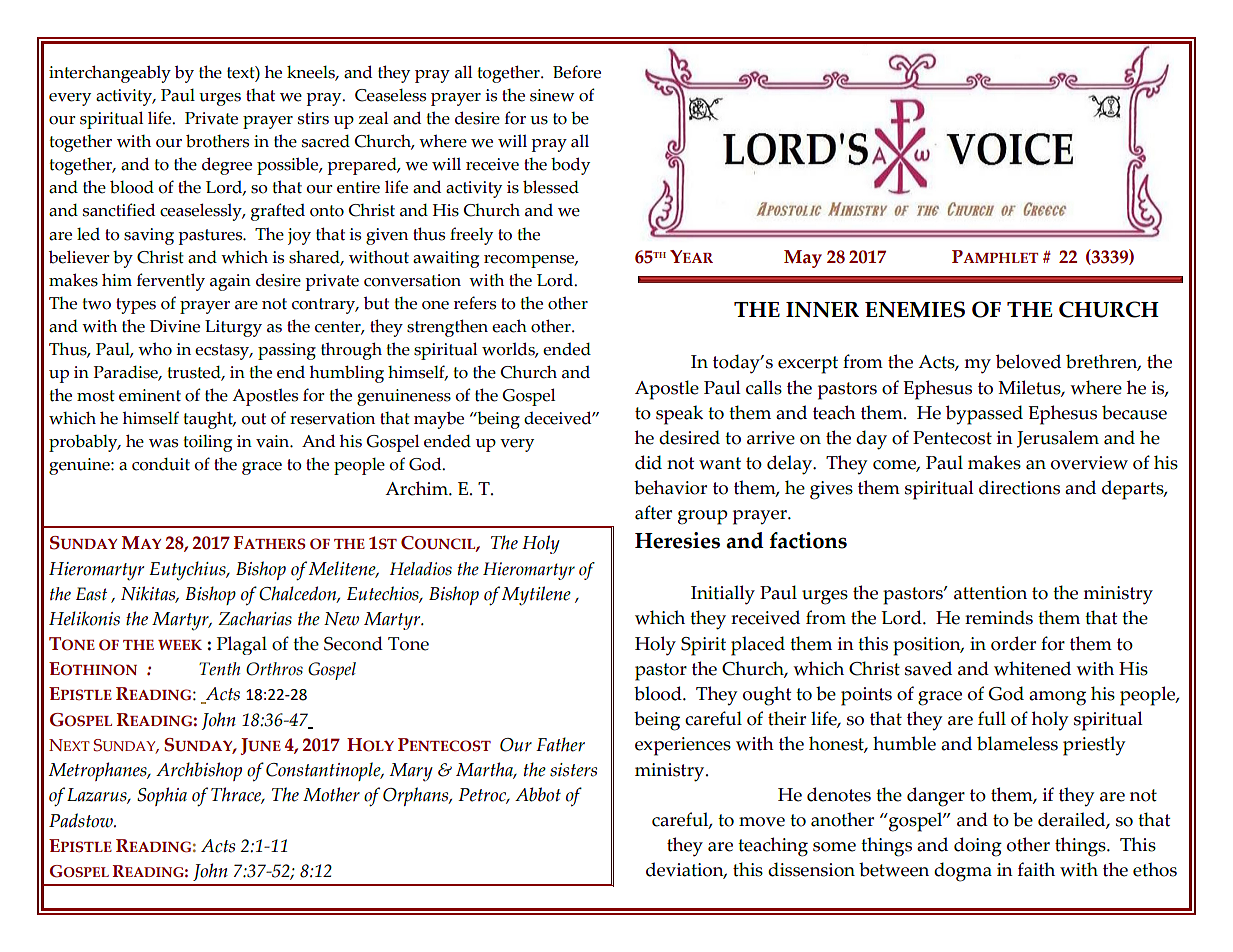 This page has height=952, width=1233. What do you see at coordinates (161, 464) in the page?
I see `conduit` at bounding box center [161, 464].
